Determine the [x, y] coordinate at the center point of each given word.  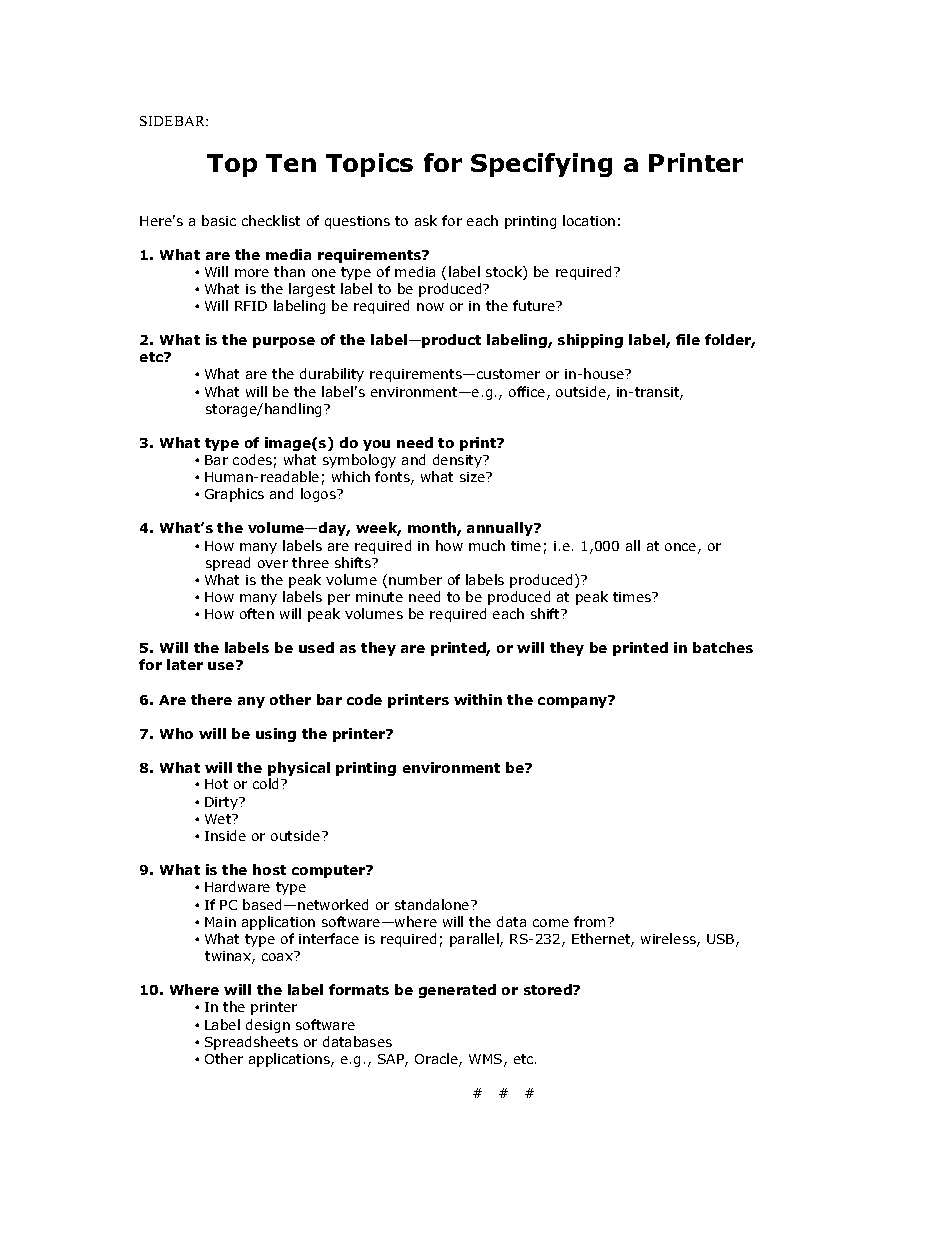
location [589, 220]
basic [219, 220]
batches [723, 647]
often [257, 613]
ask [426, 220]
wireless [669, 940]
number [415, 579]
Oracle [437, 1060]
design [268, 1026]
